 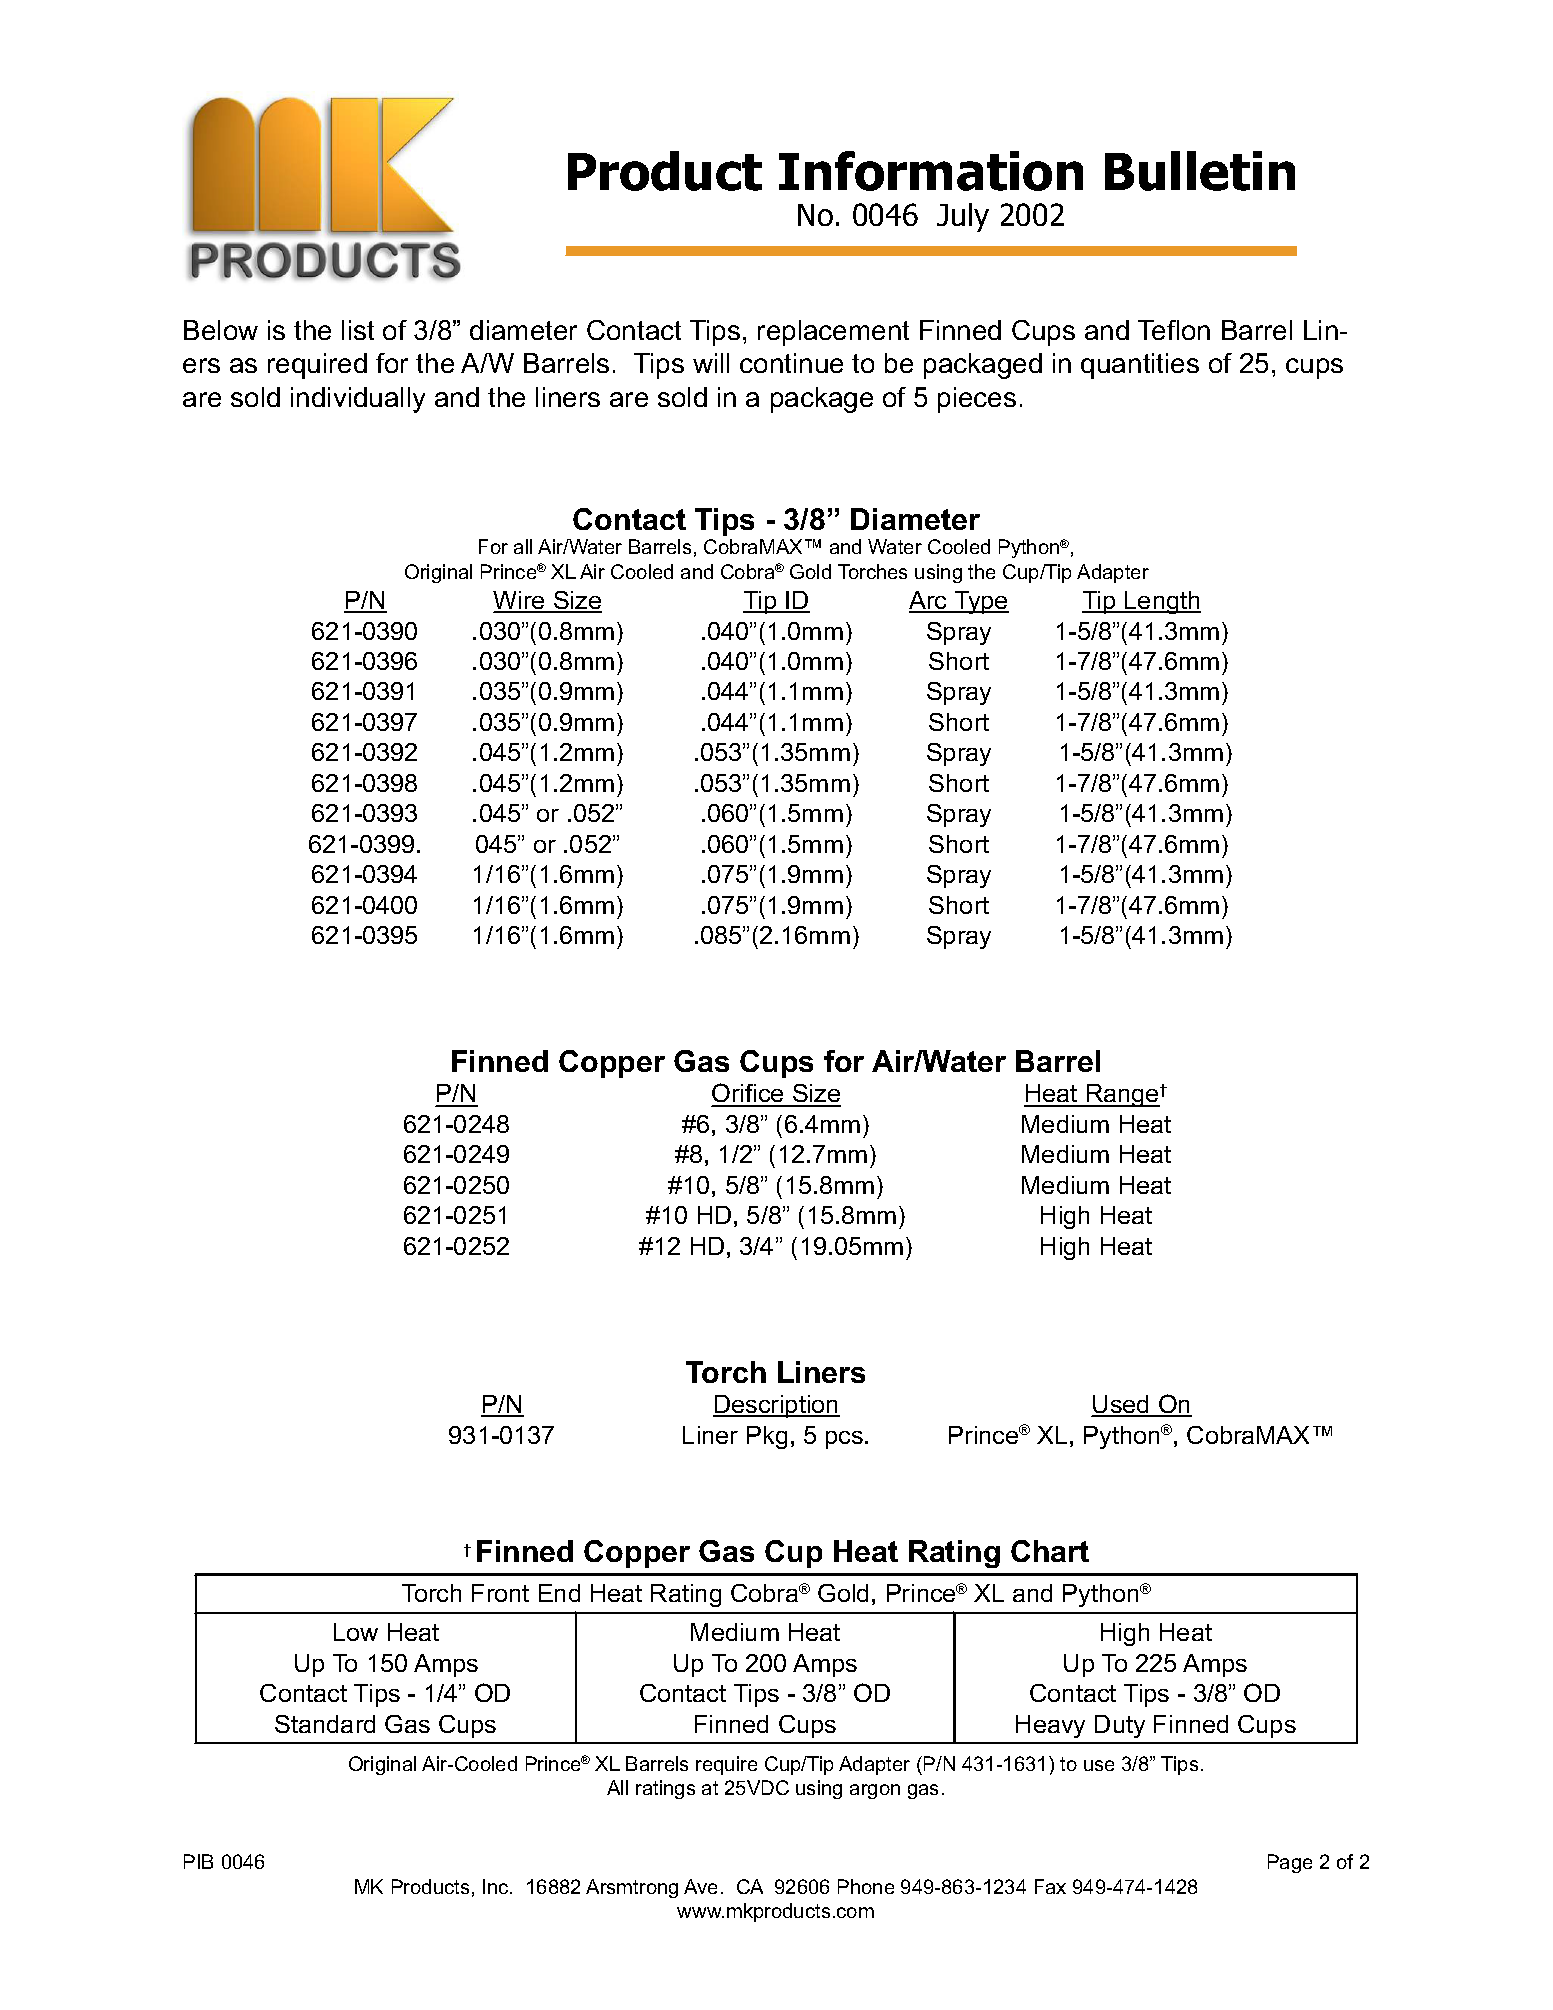 What do you see at coordinates (833, 333) in the screenshot?
I see `replacement` at bounding box center [833, 333].
